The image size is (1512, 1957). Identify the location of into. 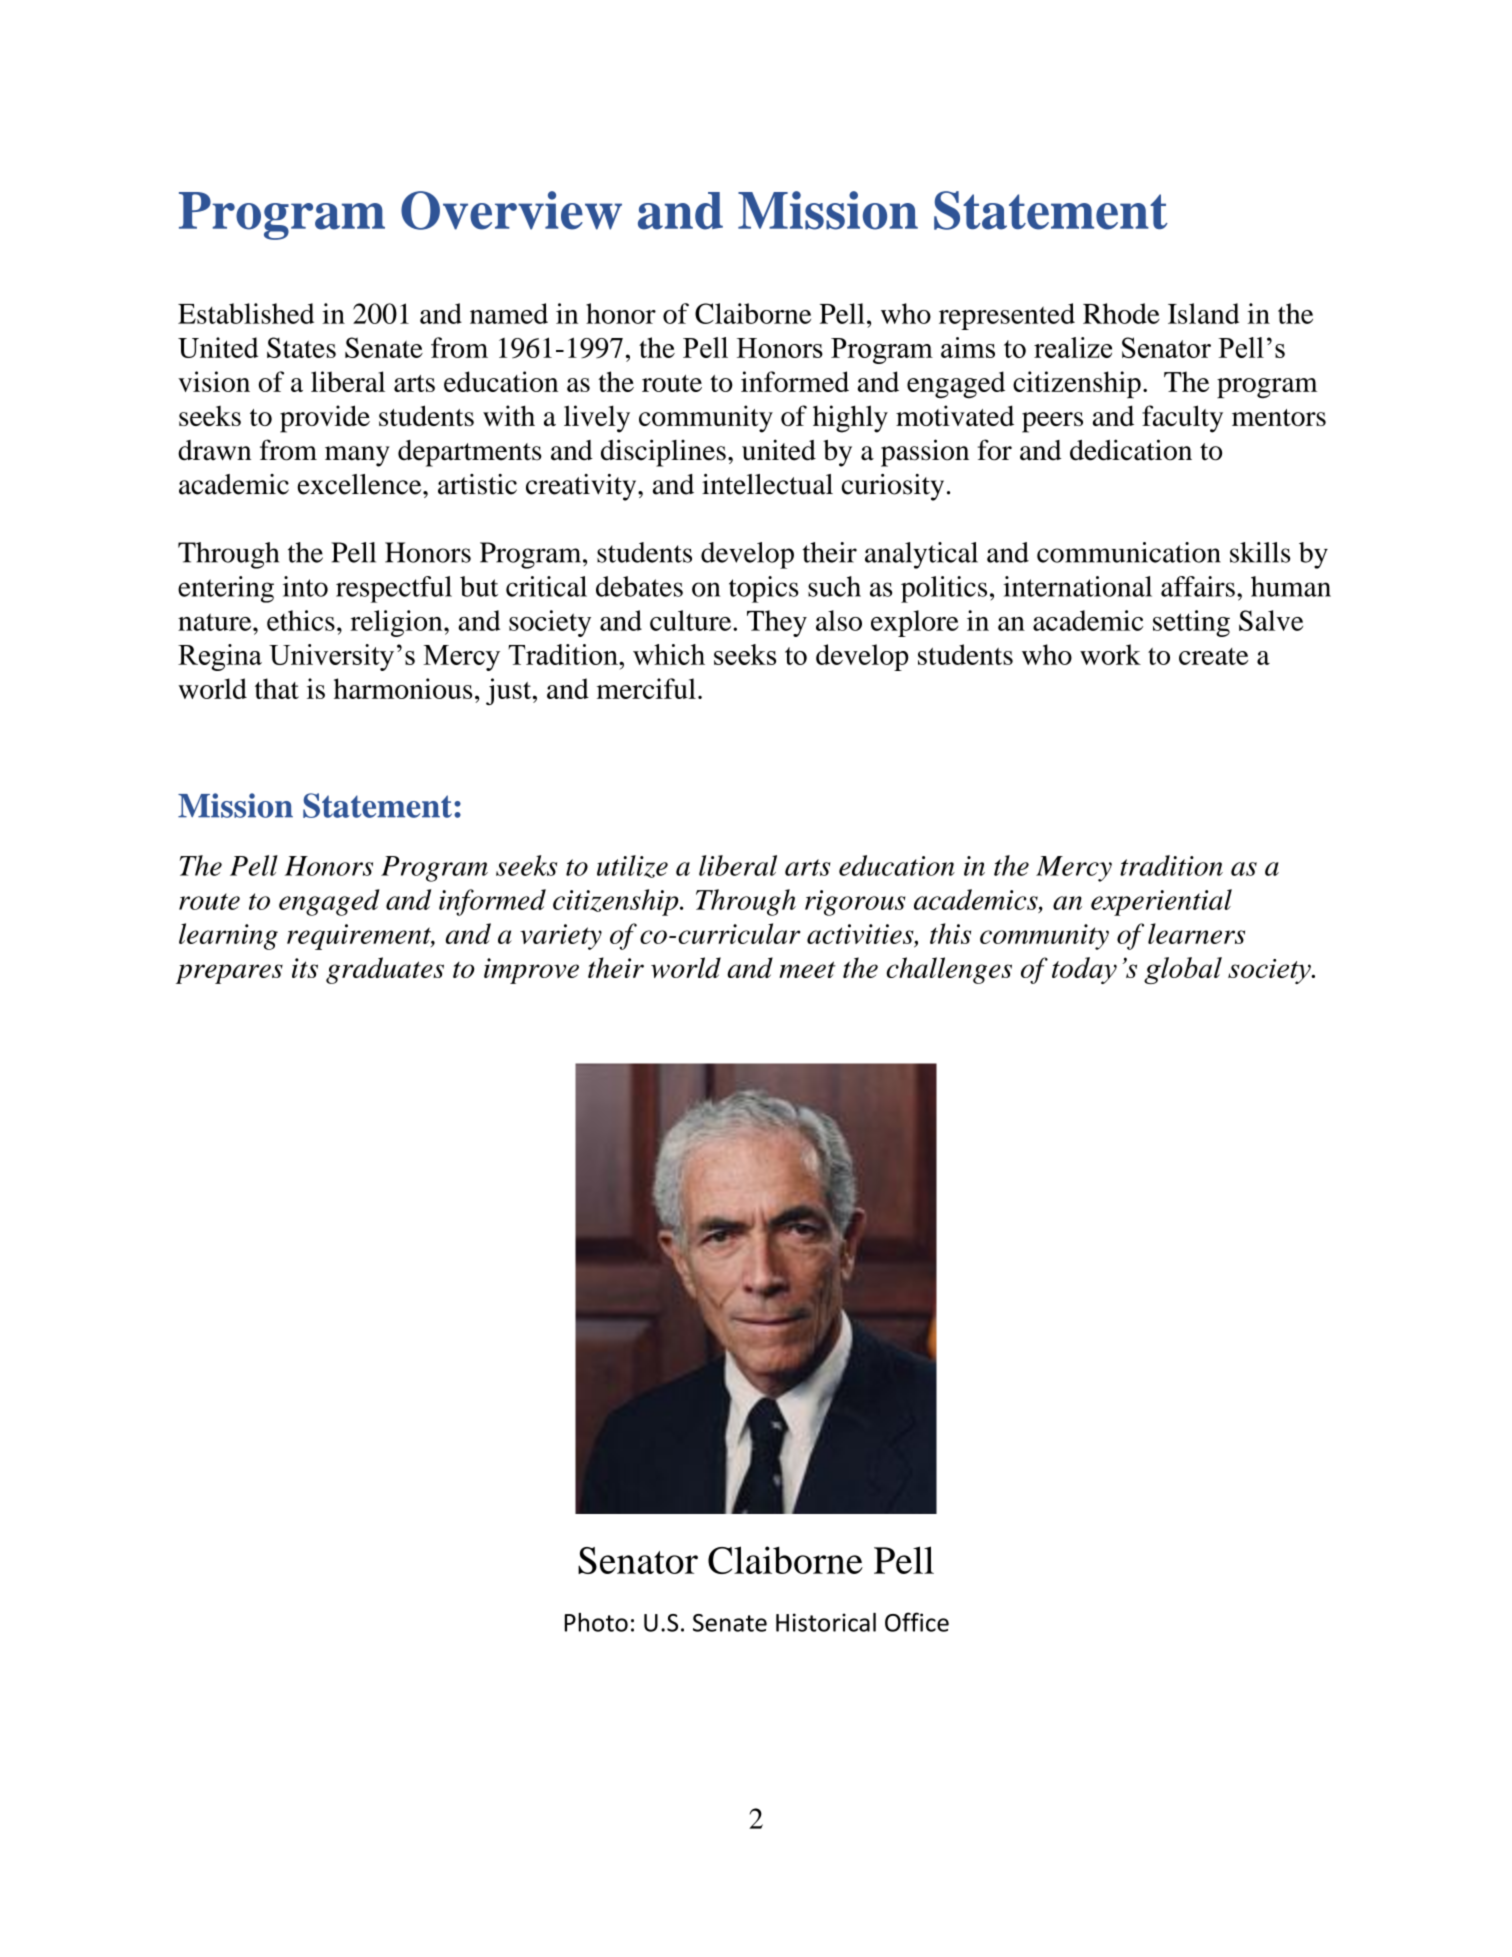
(305, 586).
